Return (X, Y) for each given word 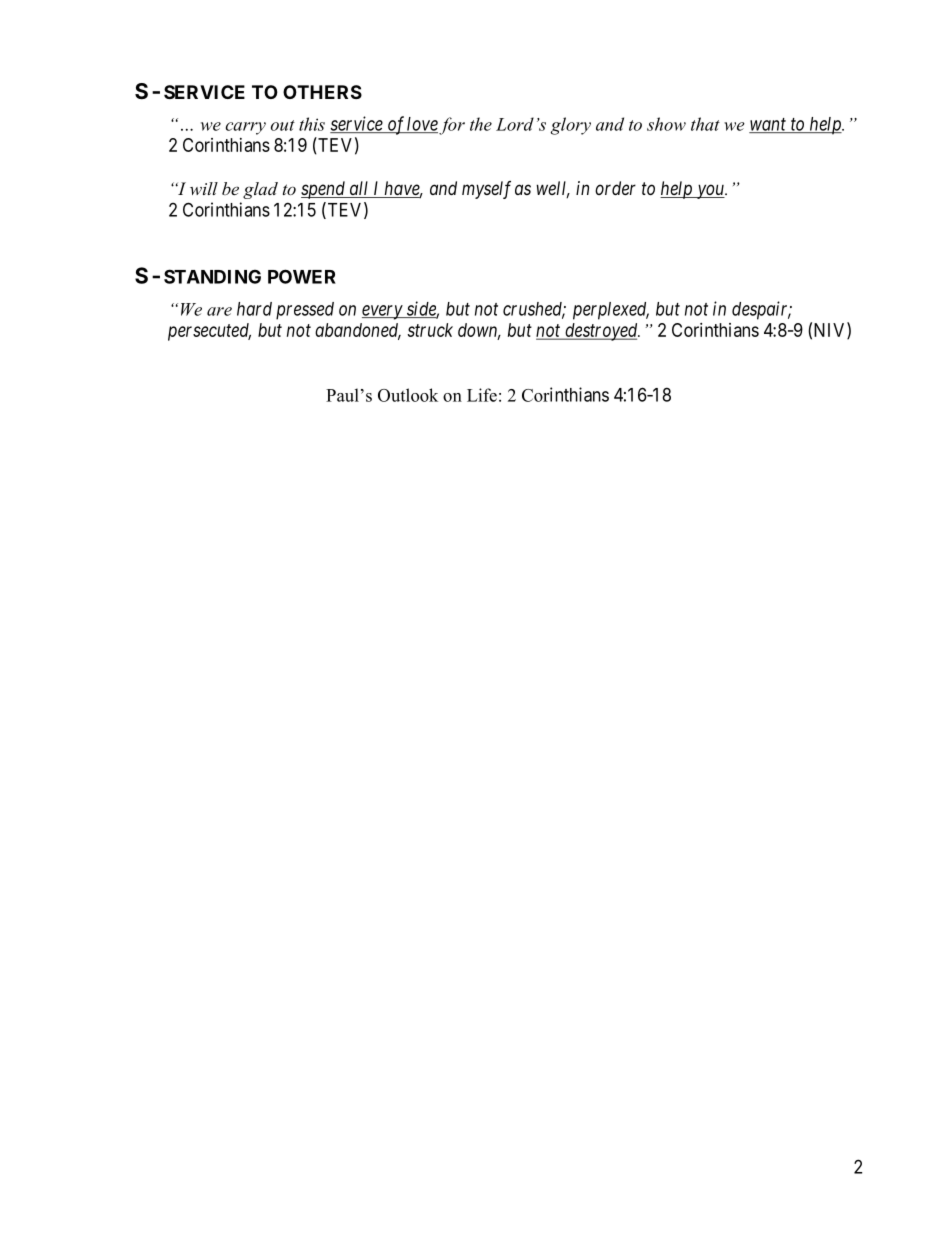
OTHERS (322, 92)
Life (482, 395)
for (452, 126)
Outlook (408, 395)
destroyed (601, 332)
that (705, 124)
